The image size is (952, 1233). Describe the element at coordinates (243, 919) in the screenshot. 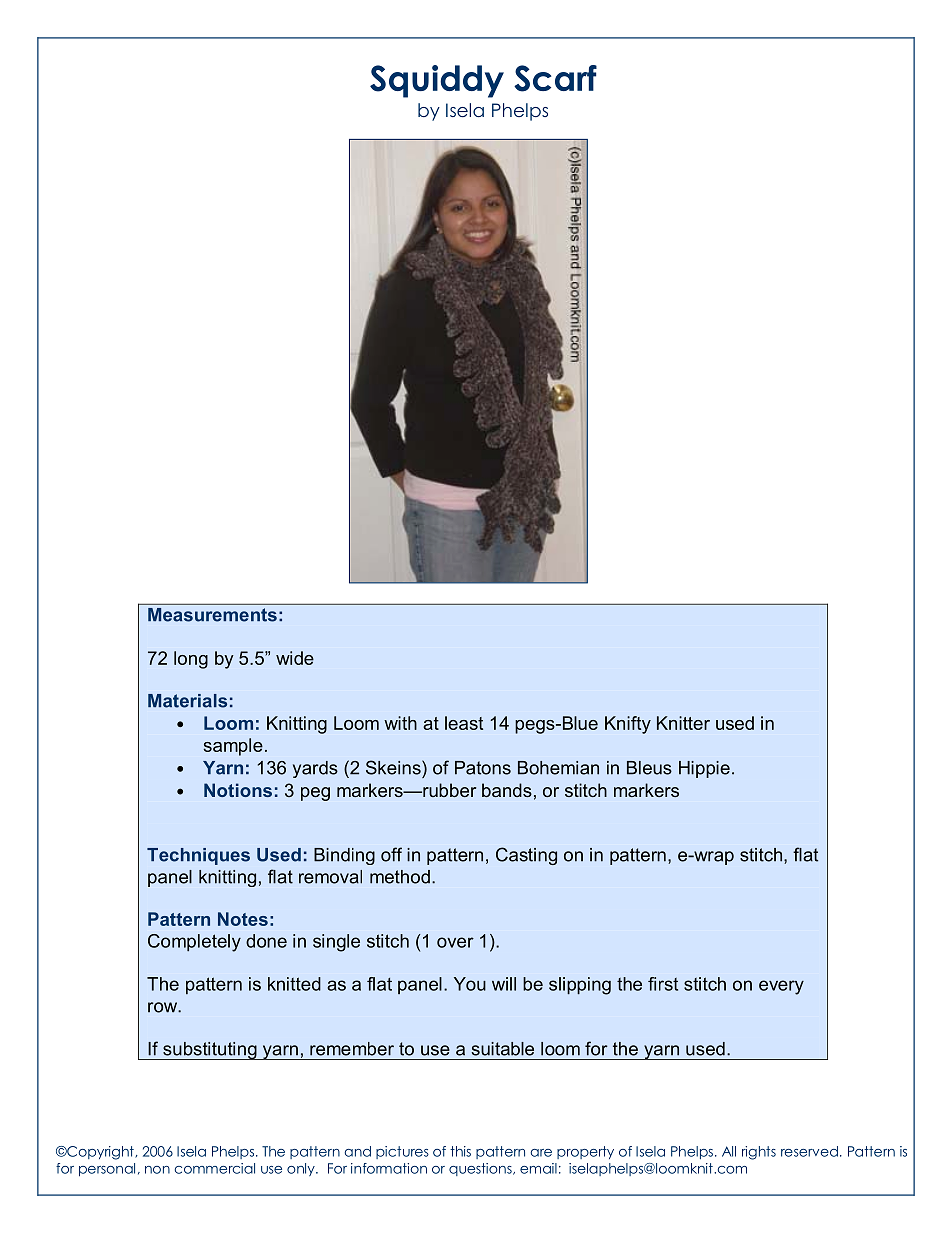

I see `Notes` at that location.
